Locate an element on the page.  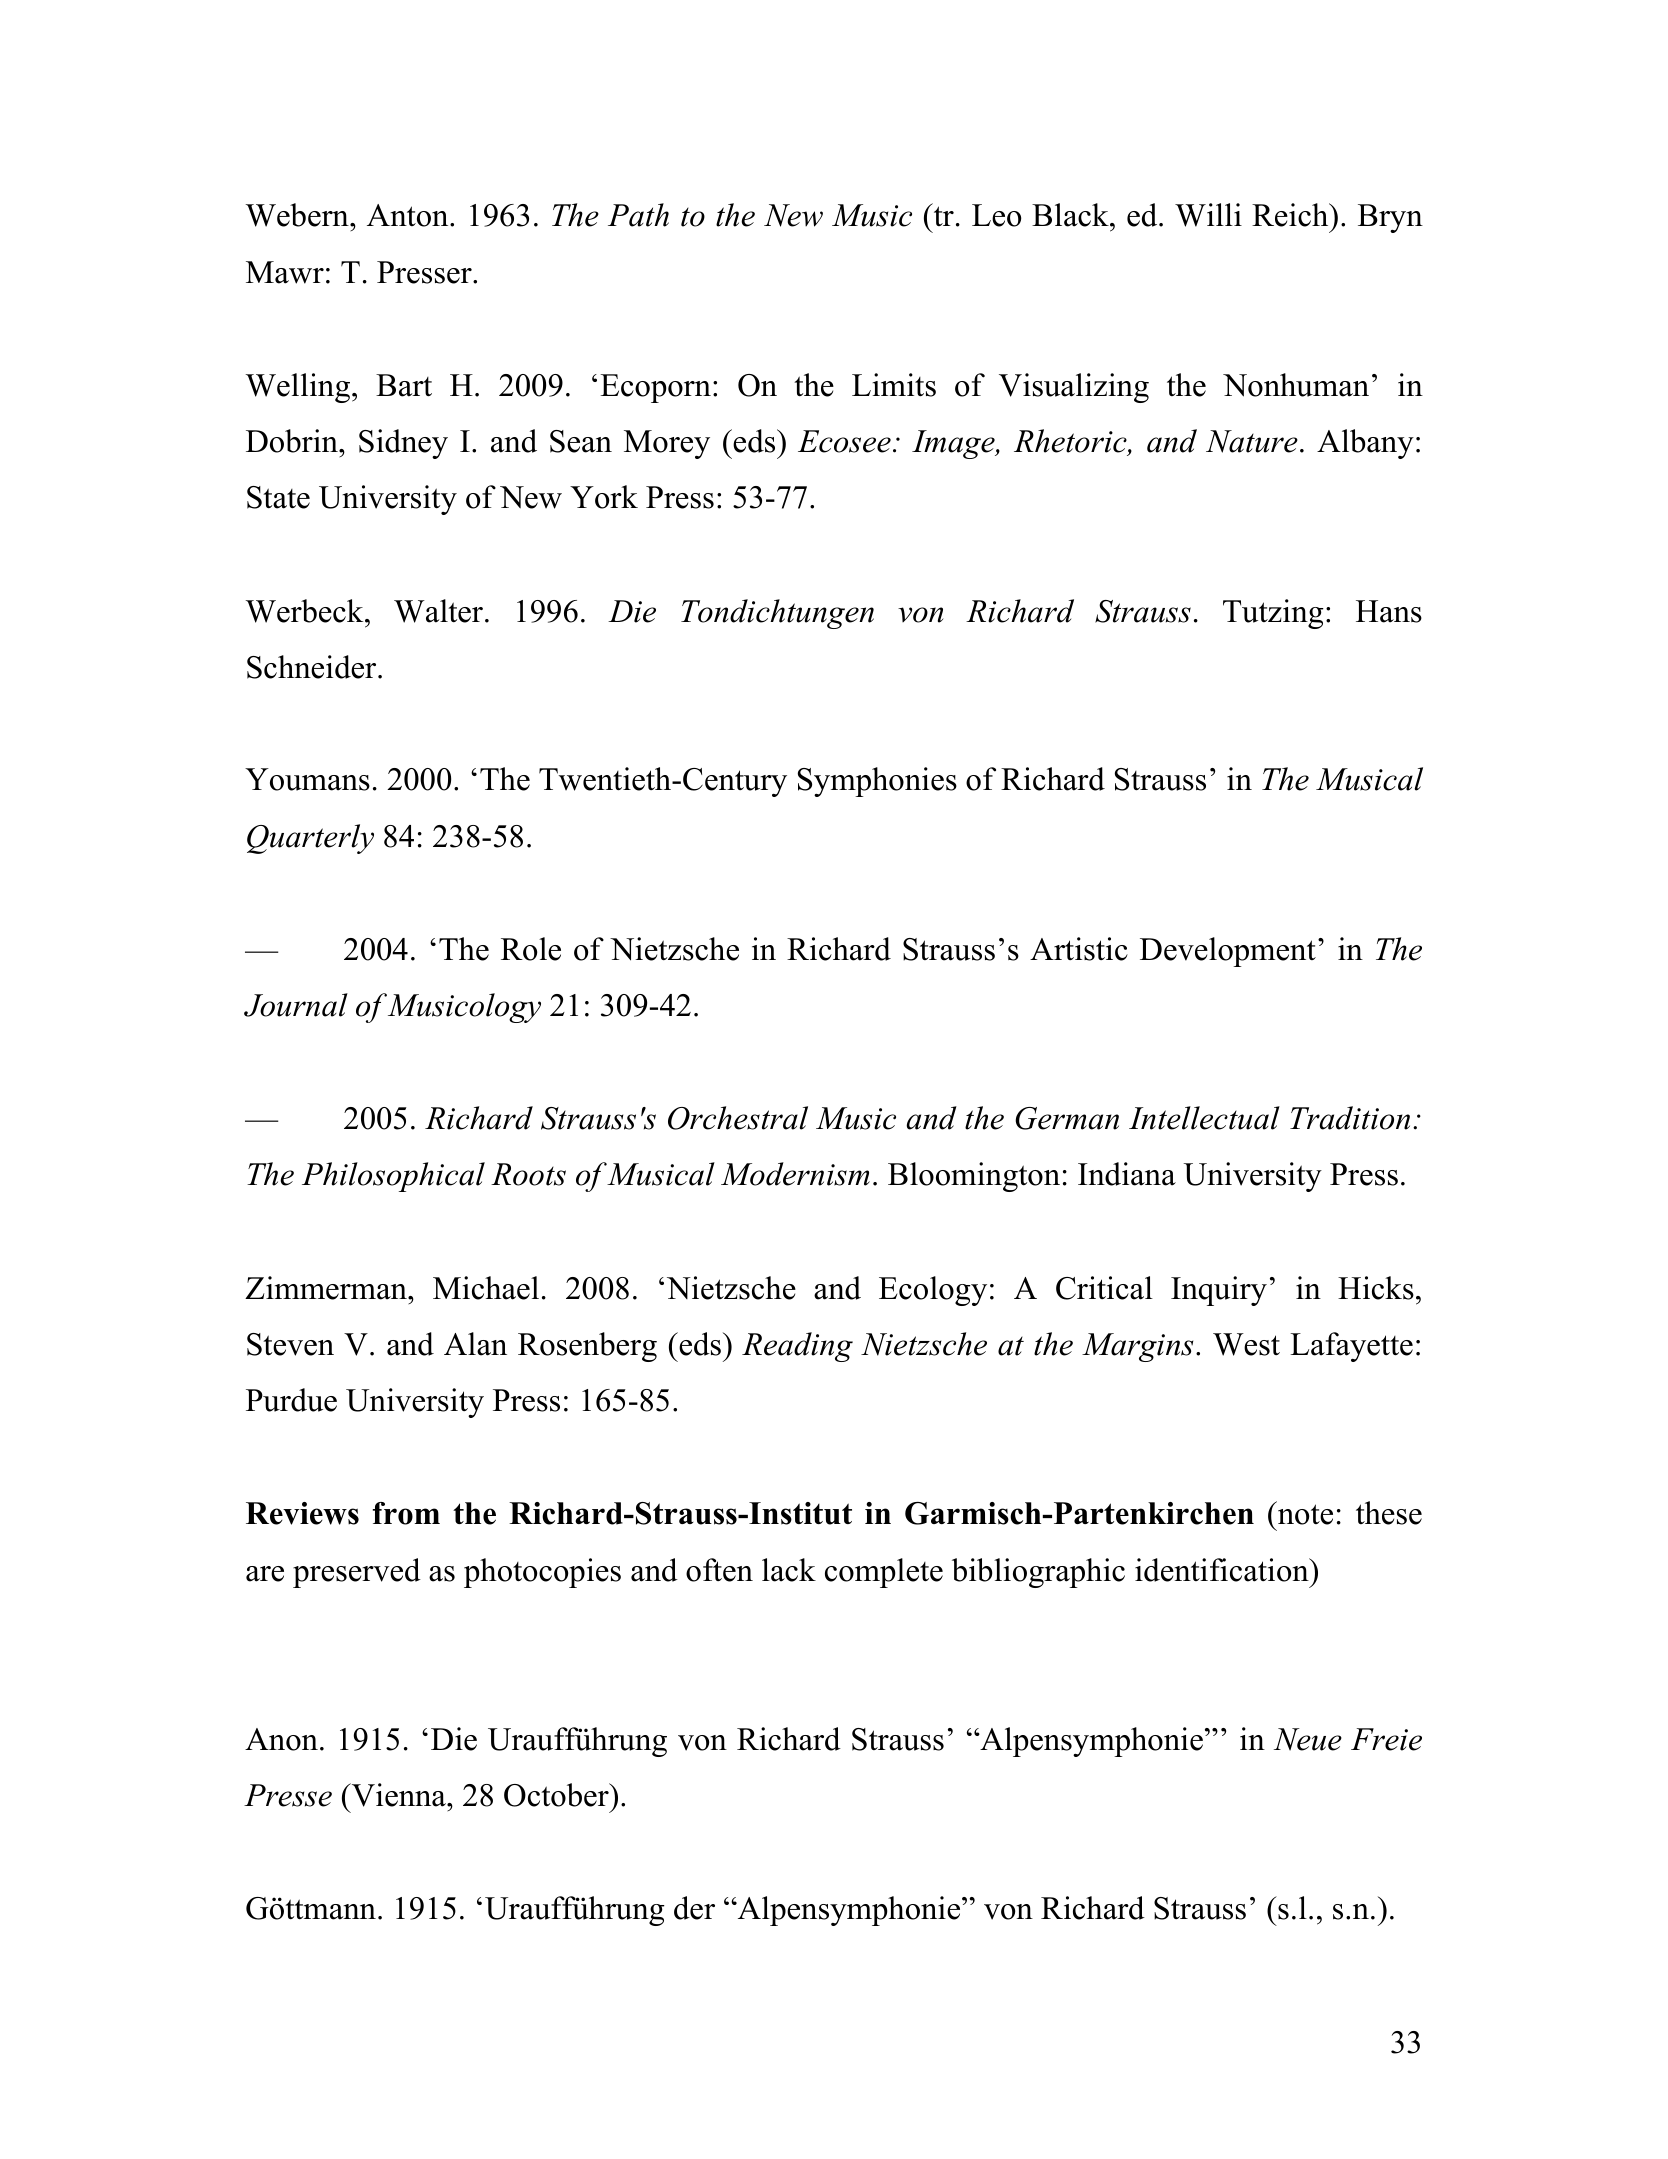
Quarterly is located at coordinates (310, 839).
